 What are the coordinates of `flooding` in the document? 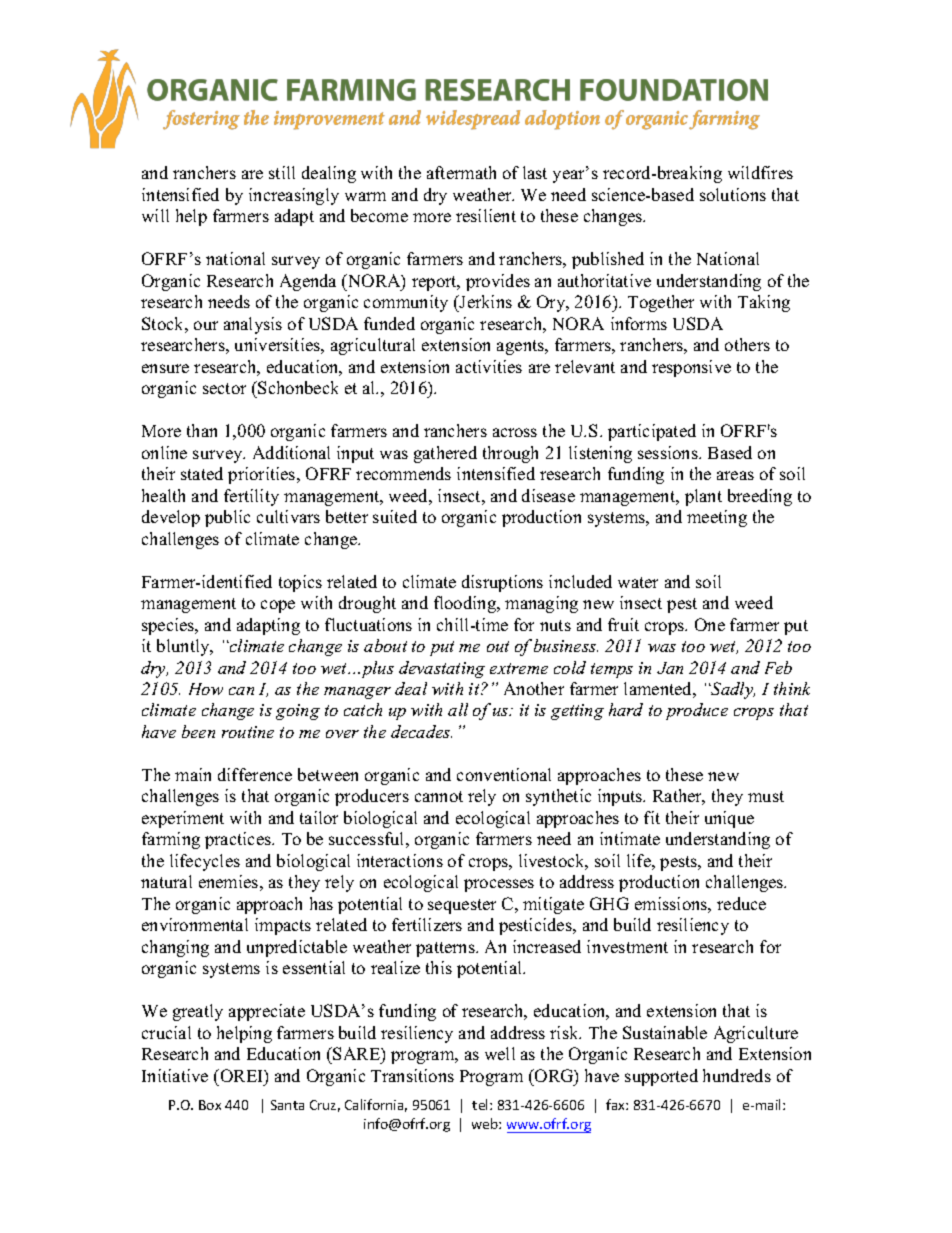 It's located at (466, 604).
